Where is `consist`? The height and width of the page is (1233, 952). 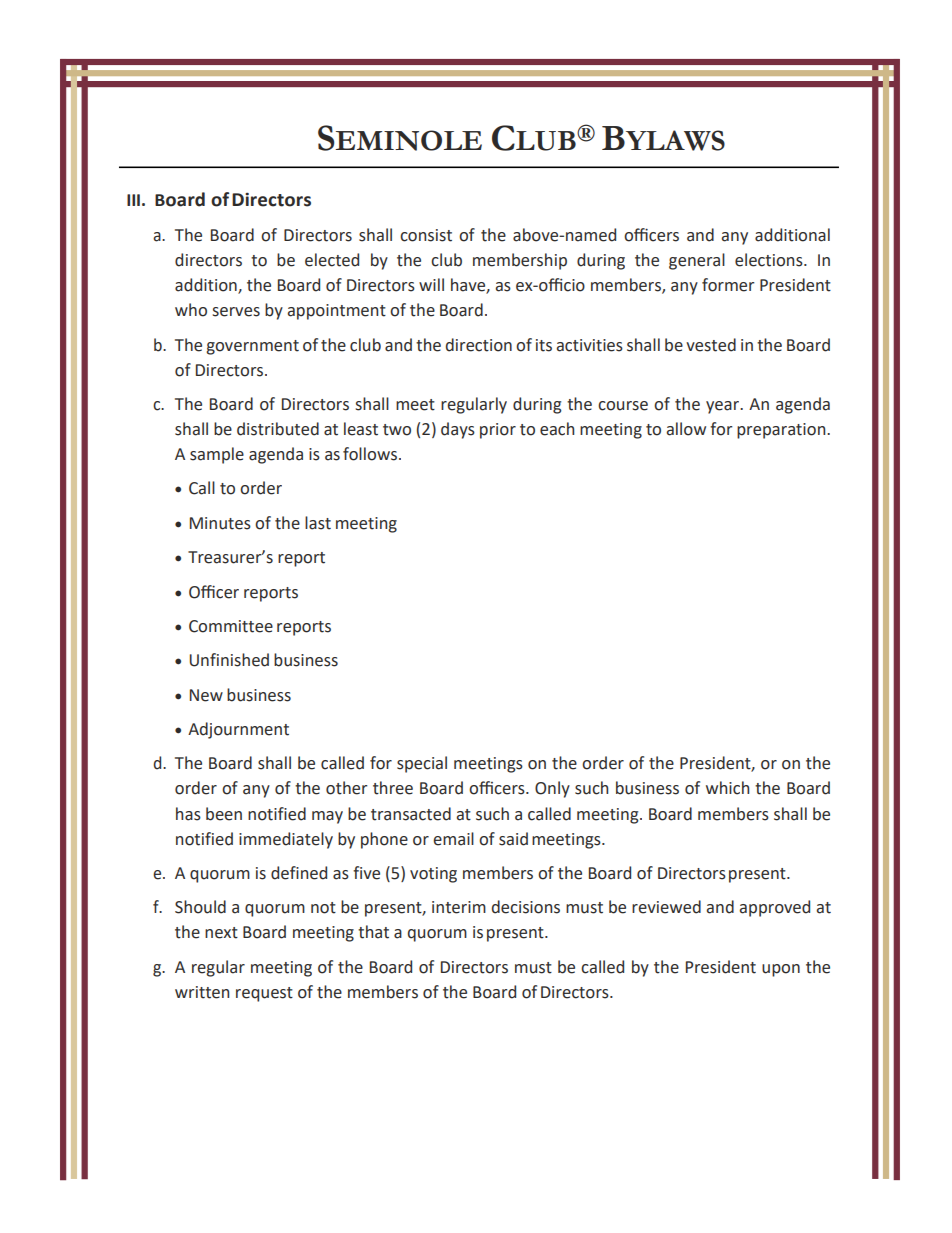
consist is located at coordinates (426, 235).
